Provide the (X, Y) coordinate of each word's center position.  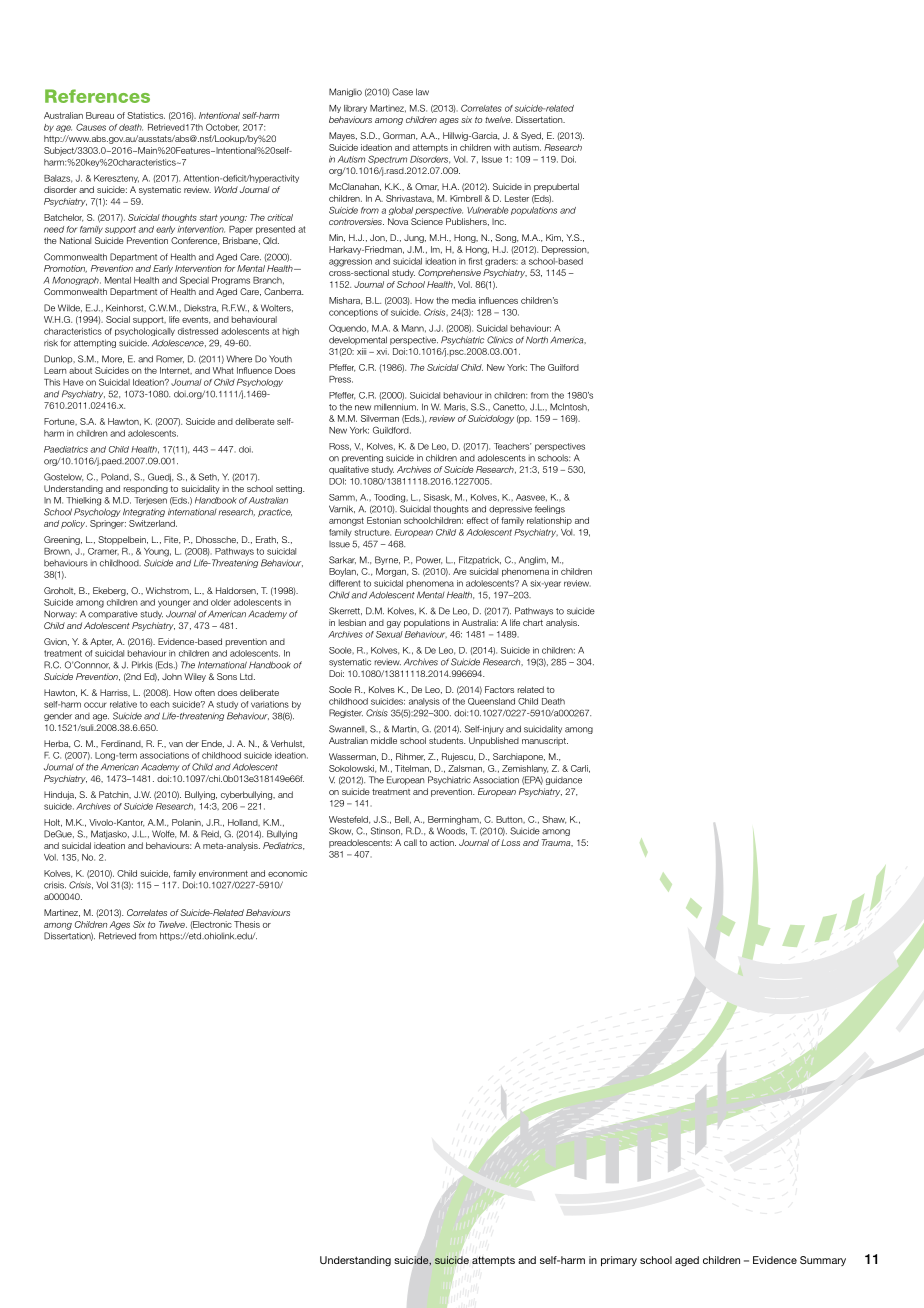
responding (146, 489)
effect (477, 520)
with (502, 147)
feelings (550, 509)
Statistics (146, 115)
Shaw (554, 820)
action (443, 842)
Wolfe (164, 834)
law (422, 92)
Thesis (247, 924)
